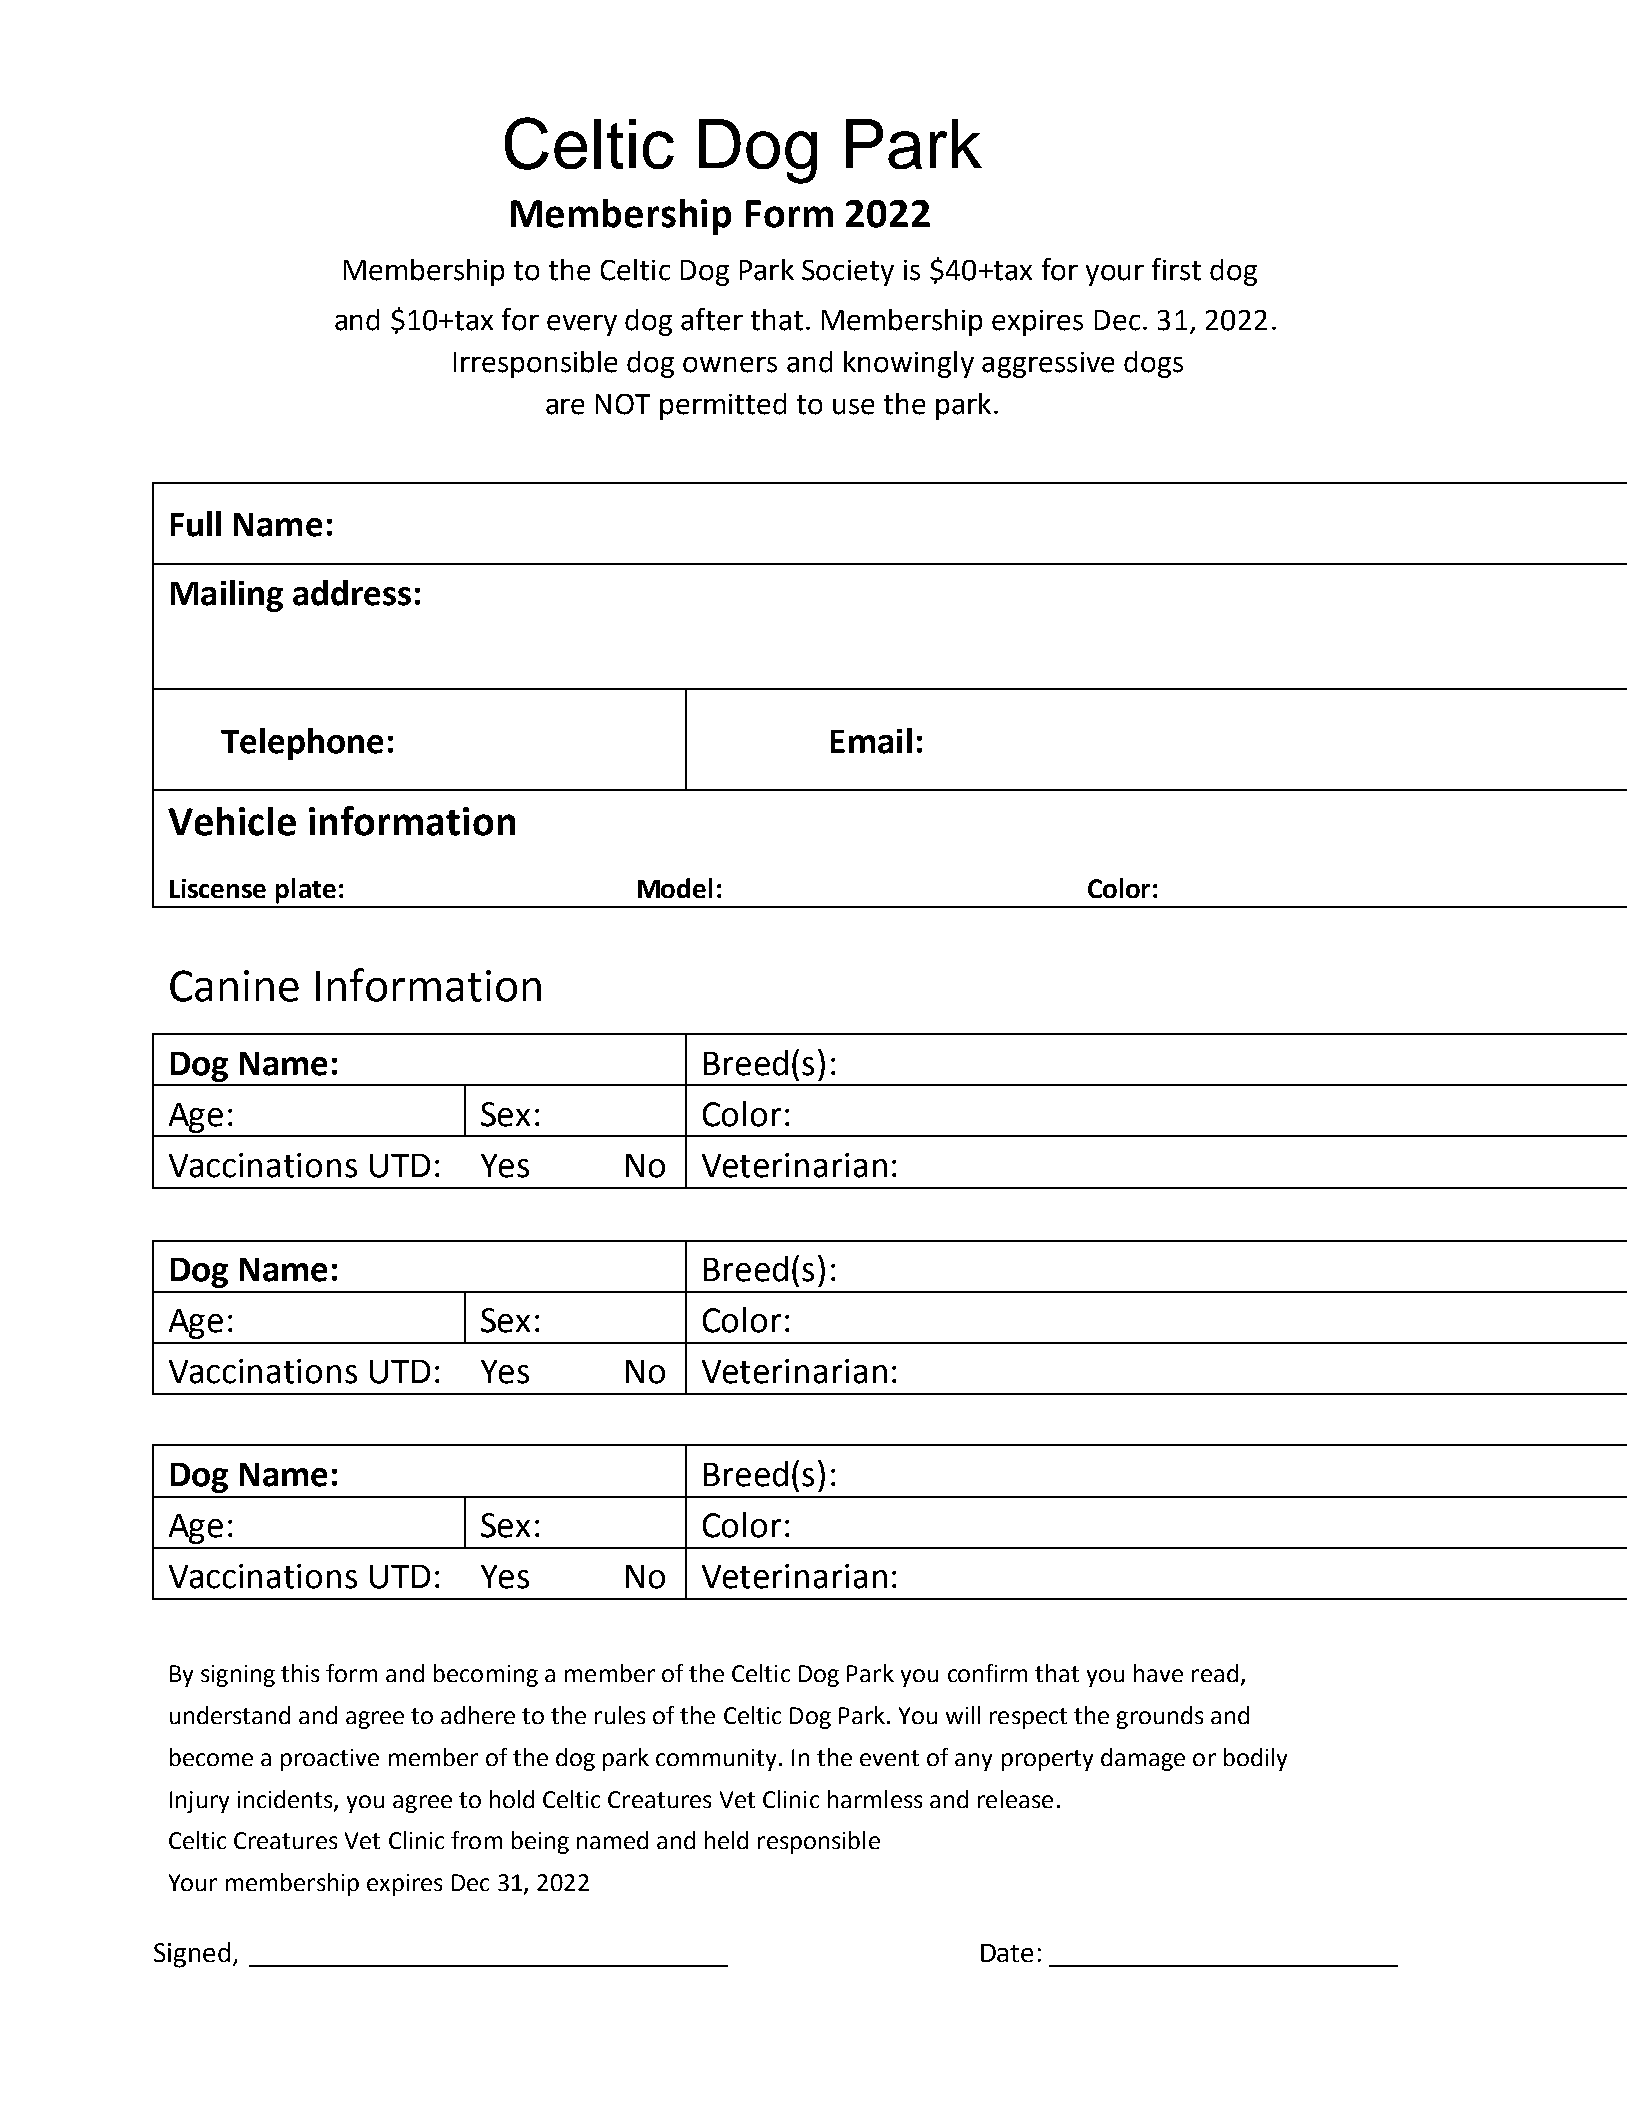 This screenshot has height=2105, width=1627. I want to click on after, so click(712, 319).
